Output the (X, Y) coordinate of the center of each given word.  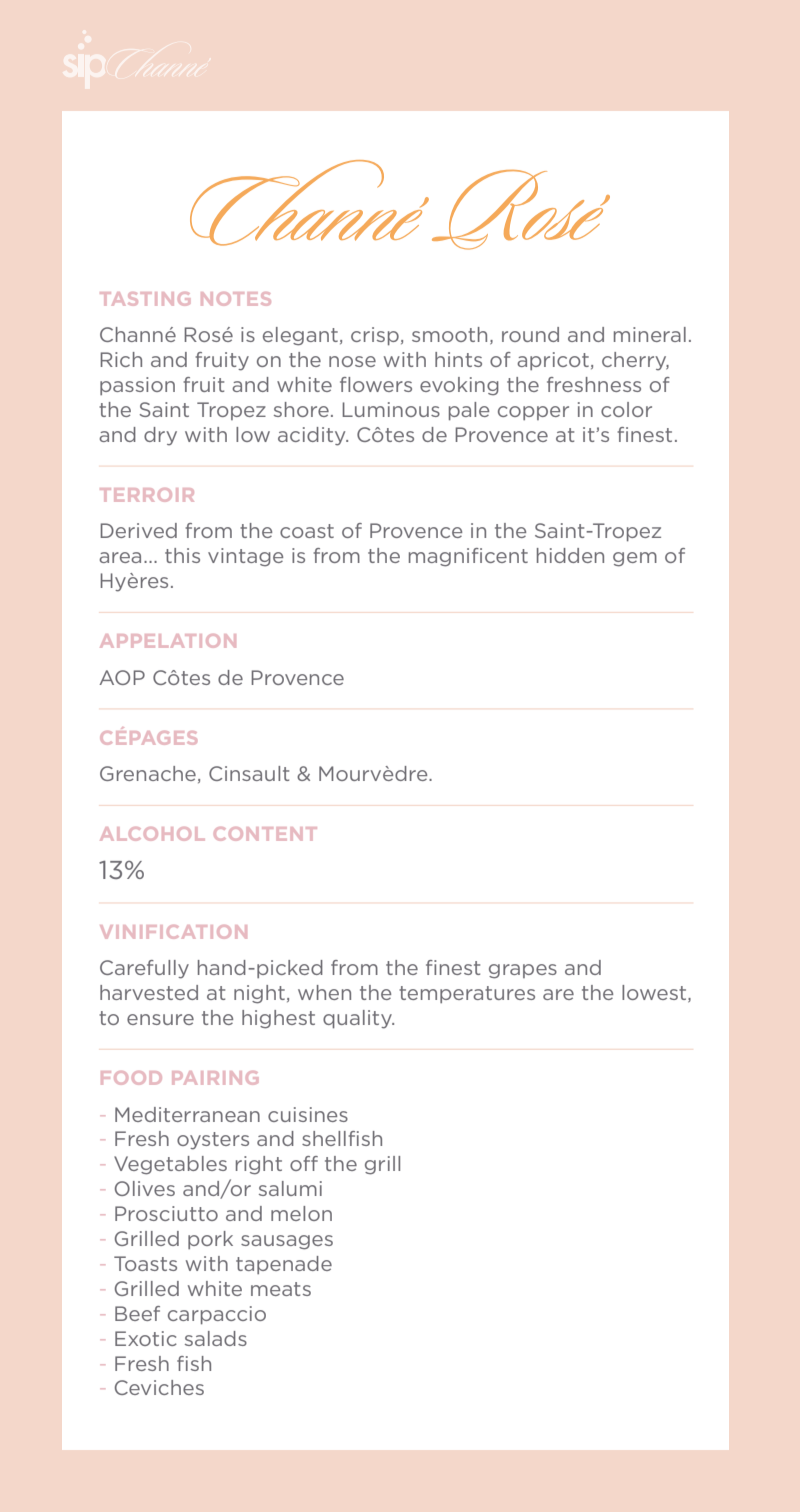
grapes (523, 971)
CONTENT (265, 834)
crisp (375, 336)
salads (216, 1338)
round (530, 334)
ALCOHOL (152, 834)
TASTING (145, 299)
